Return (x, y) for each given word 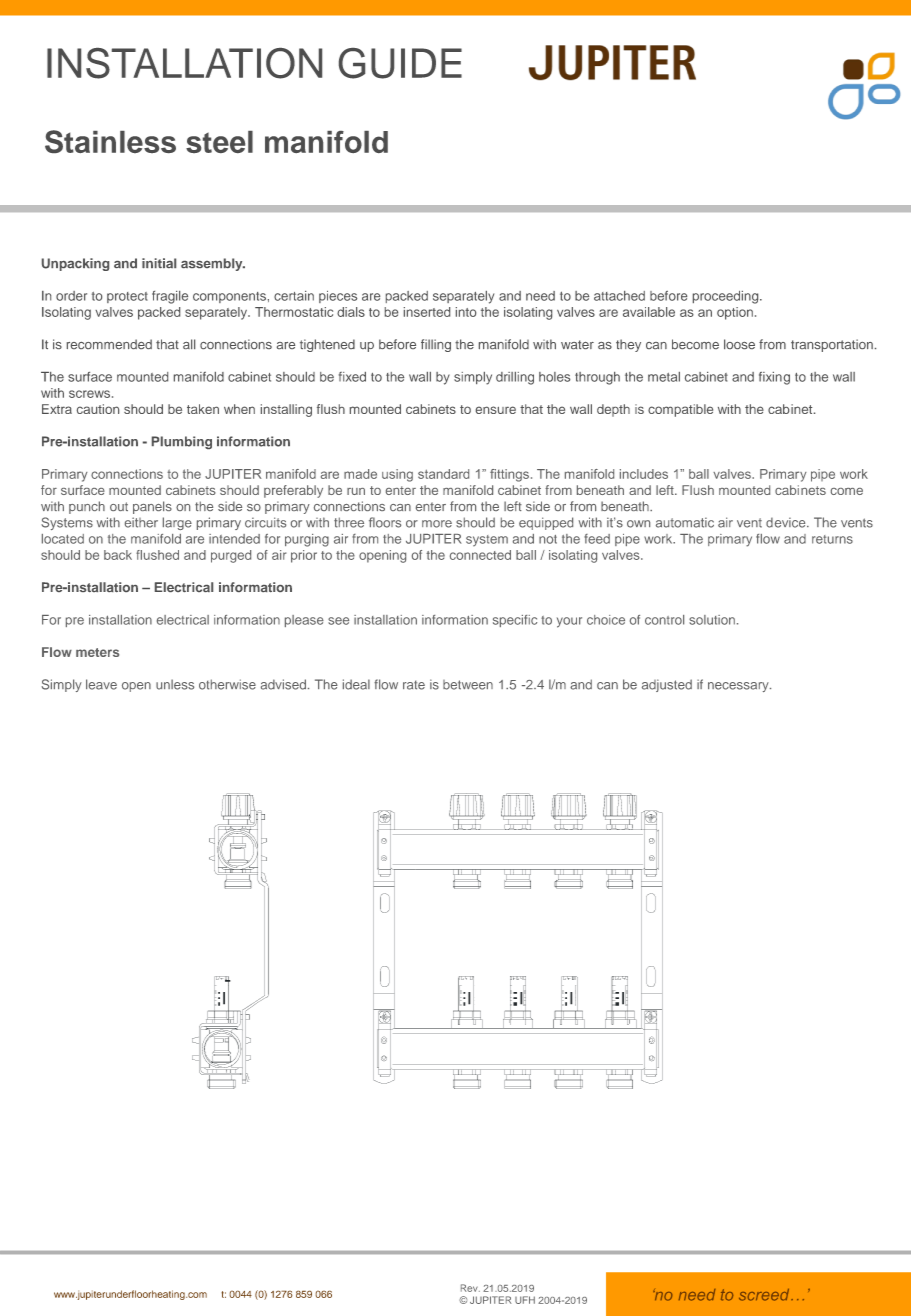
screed (765, 1295)
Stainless (110, 141)
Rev (470, 1288)
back (118, 555)
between (468, 685)
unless (175, 684)
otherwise (227, 684)
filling (436, 345)
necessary (739, 687)
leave (101, 684)
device (787, 522)
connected (480, 555)
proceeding (727, 297)
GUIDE (400, 63)
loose (739, 344)
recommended (109, 344)
